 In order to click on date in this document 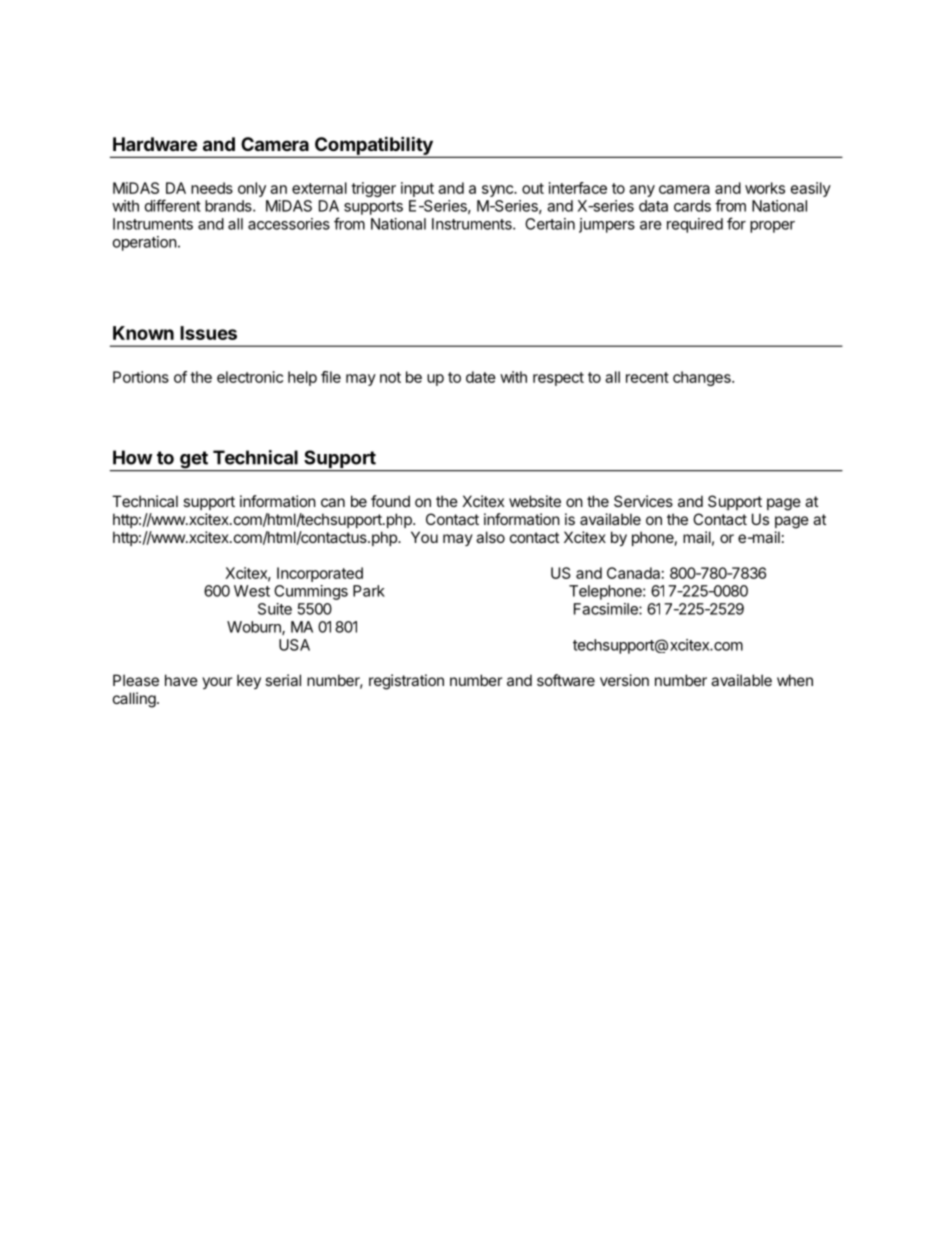, I will do `click(481, 377)`.
